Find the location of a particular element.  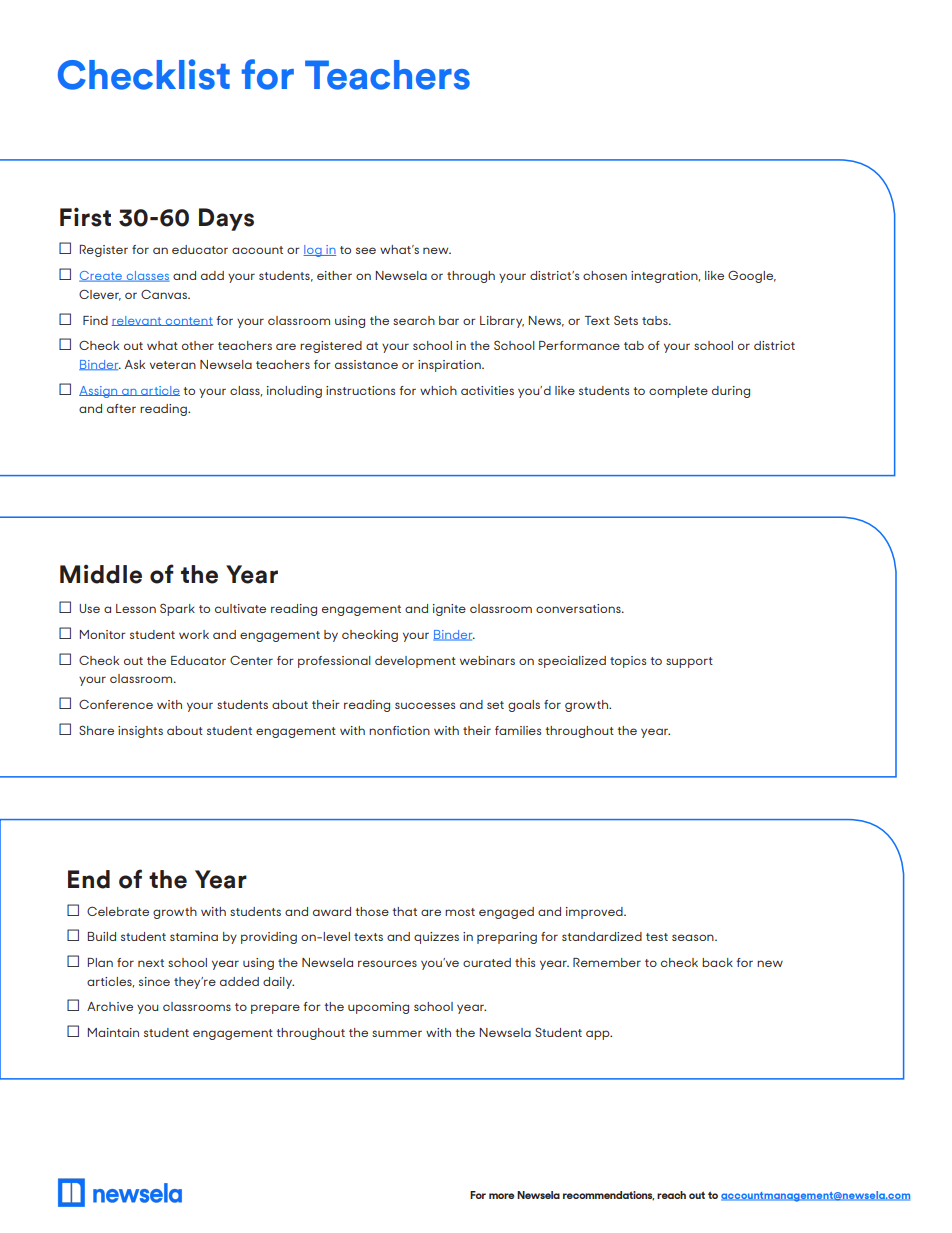

after is located at coordinates (121, 408).
